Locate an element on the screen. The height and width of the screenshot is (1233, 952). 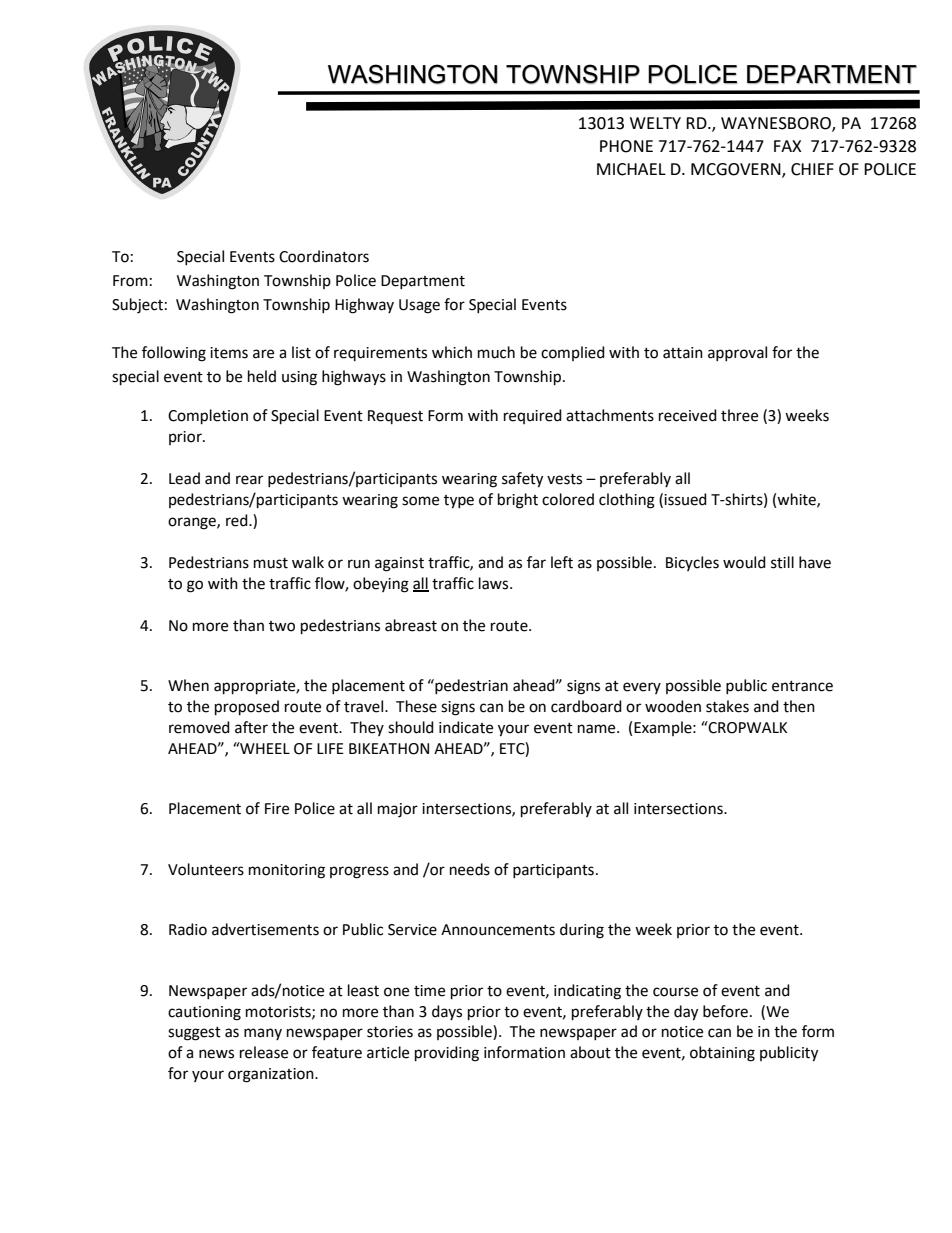
obtaining is located at coordinates (722, 1054).
